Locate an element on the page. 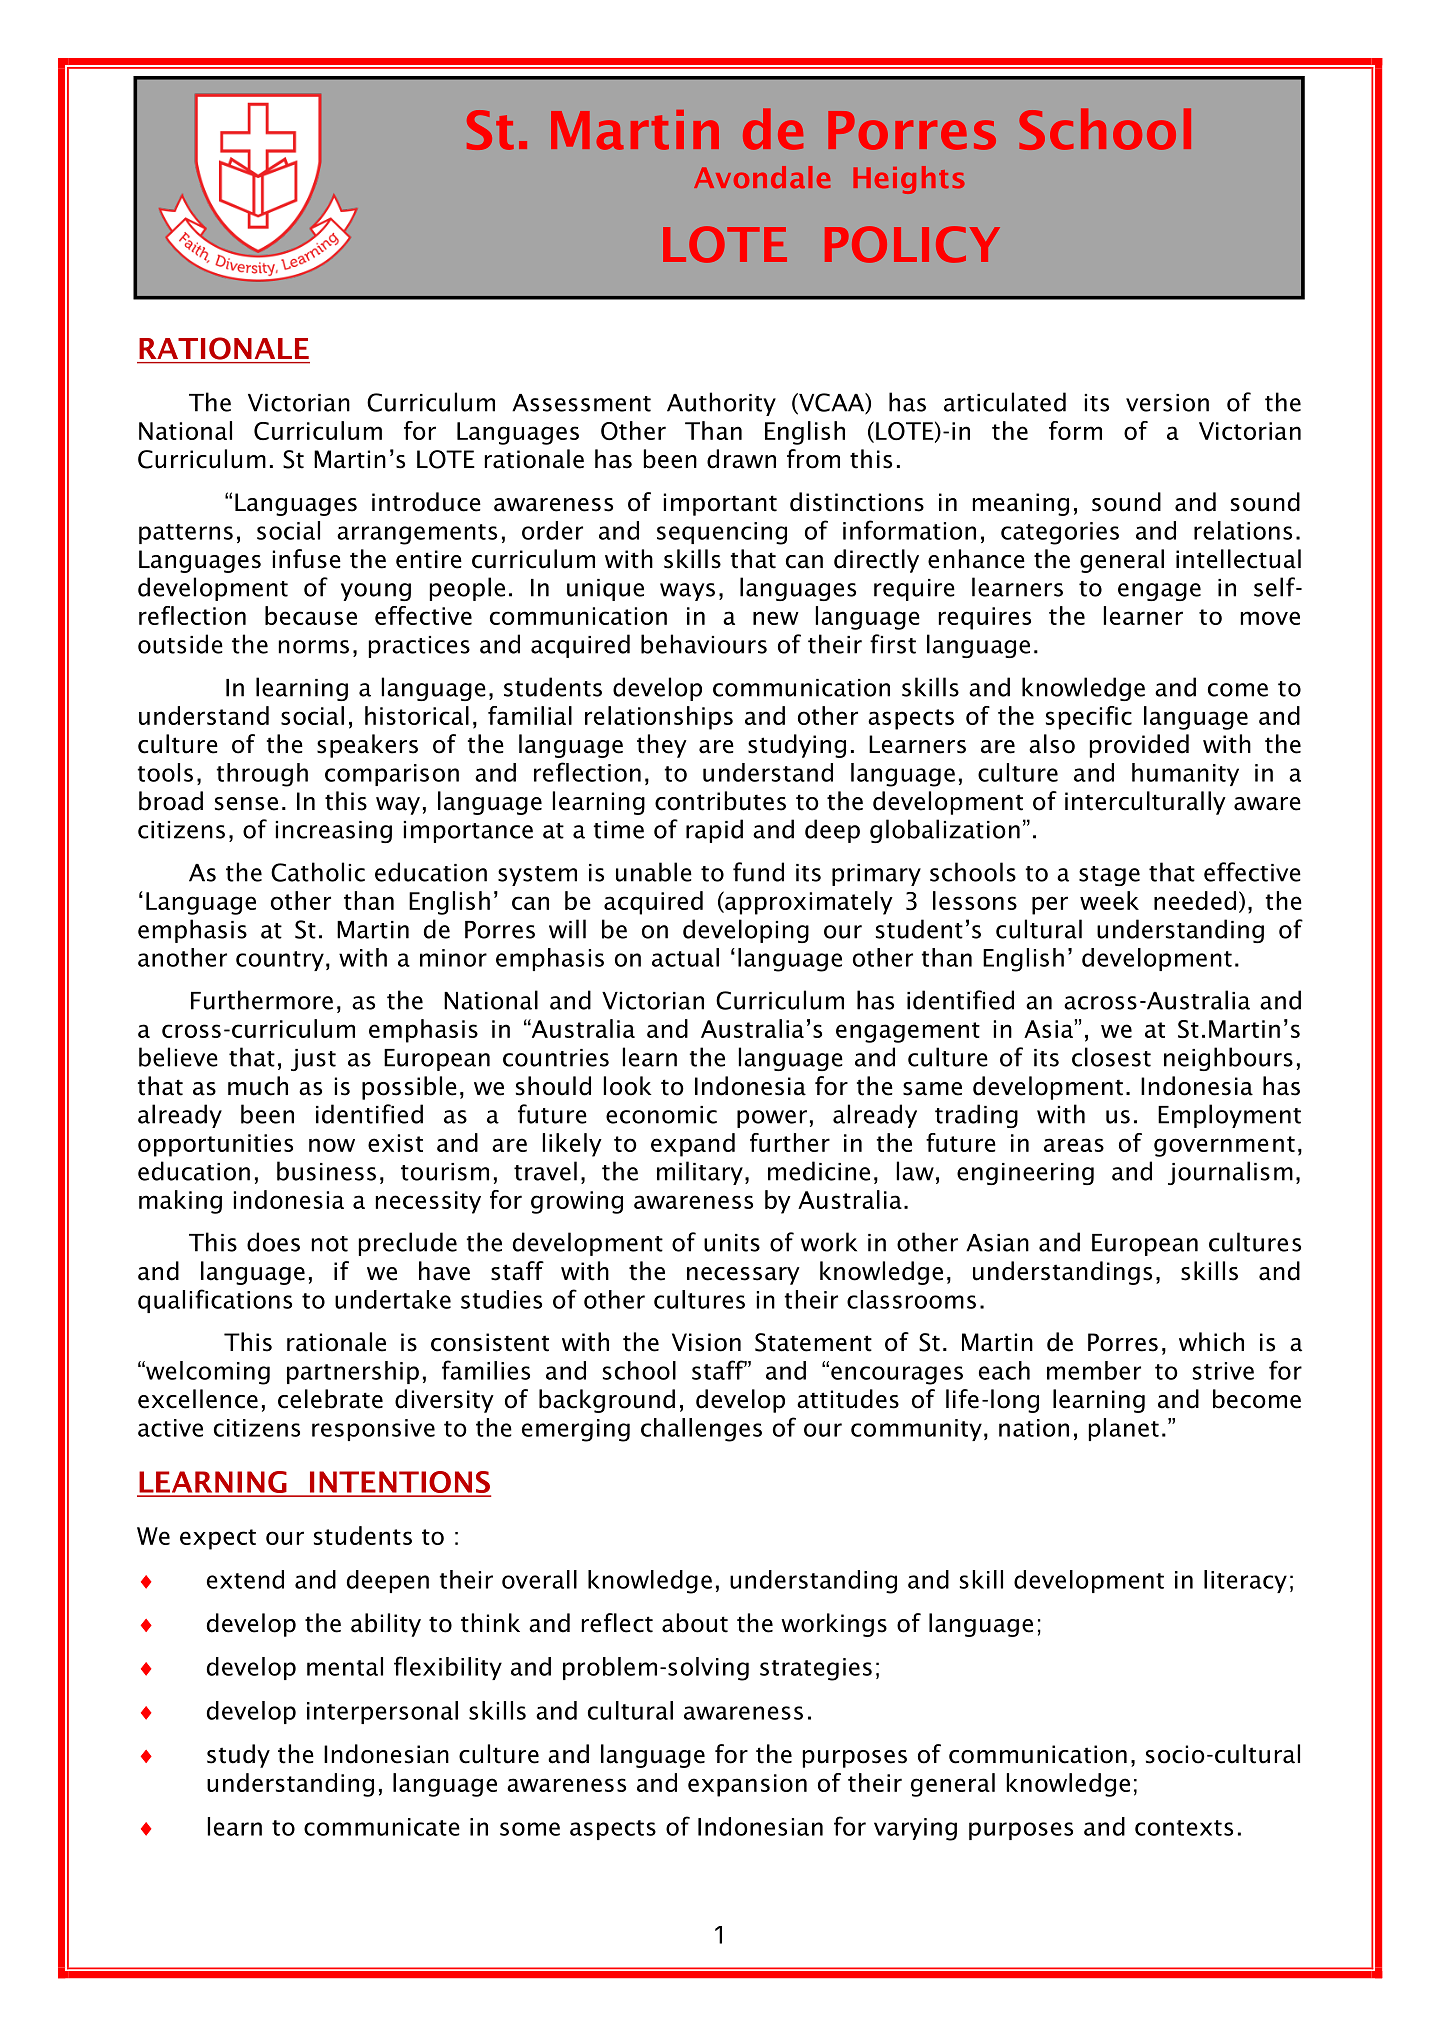 The image size is (1440, 2036). Avondale is located at coordinates (762, 177).
